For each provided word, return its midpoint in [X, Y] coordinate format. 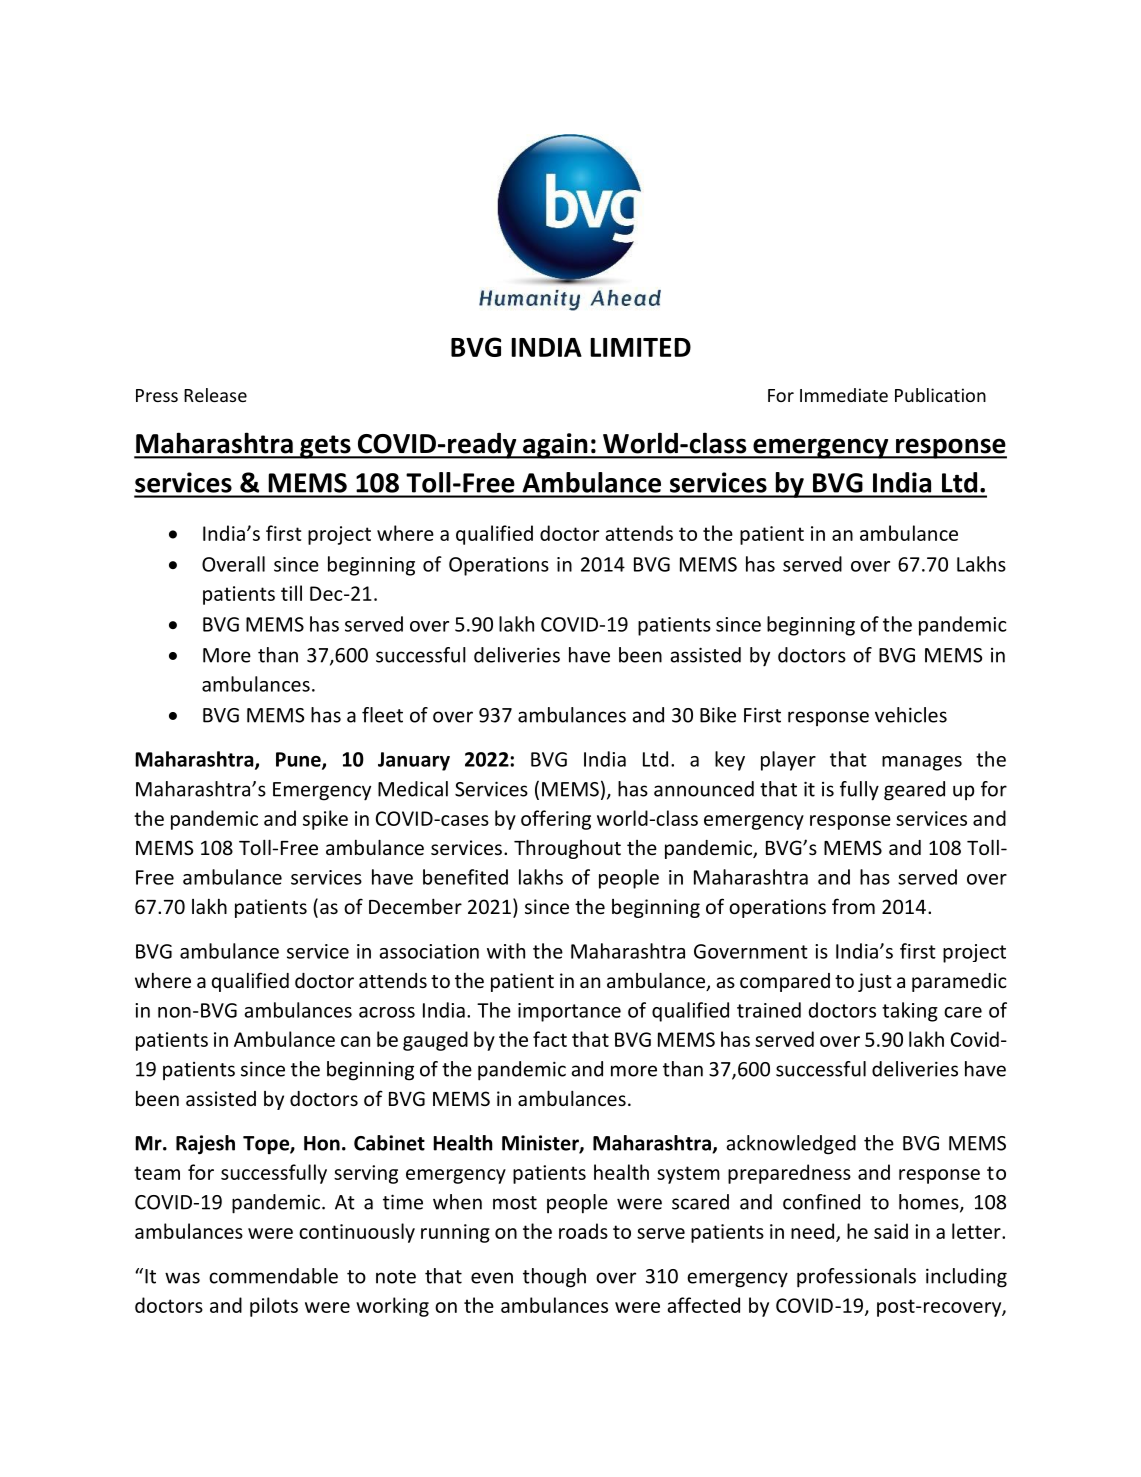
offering [556, 820]
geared [914, 791]
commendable [273, 1276]
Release [215, 395]
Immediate [844, 395]
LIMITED [640, 347]
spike [325, 820]
